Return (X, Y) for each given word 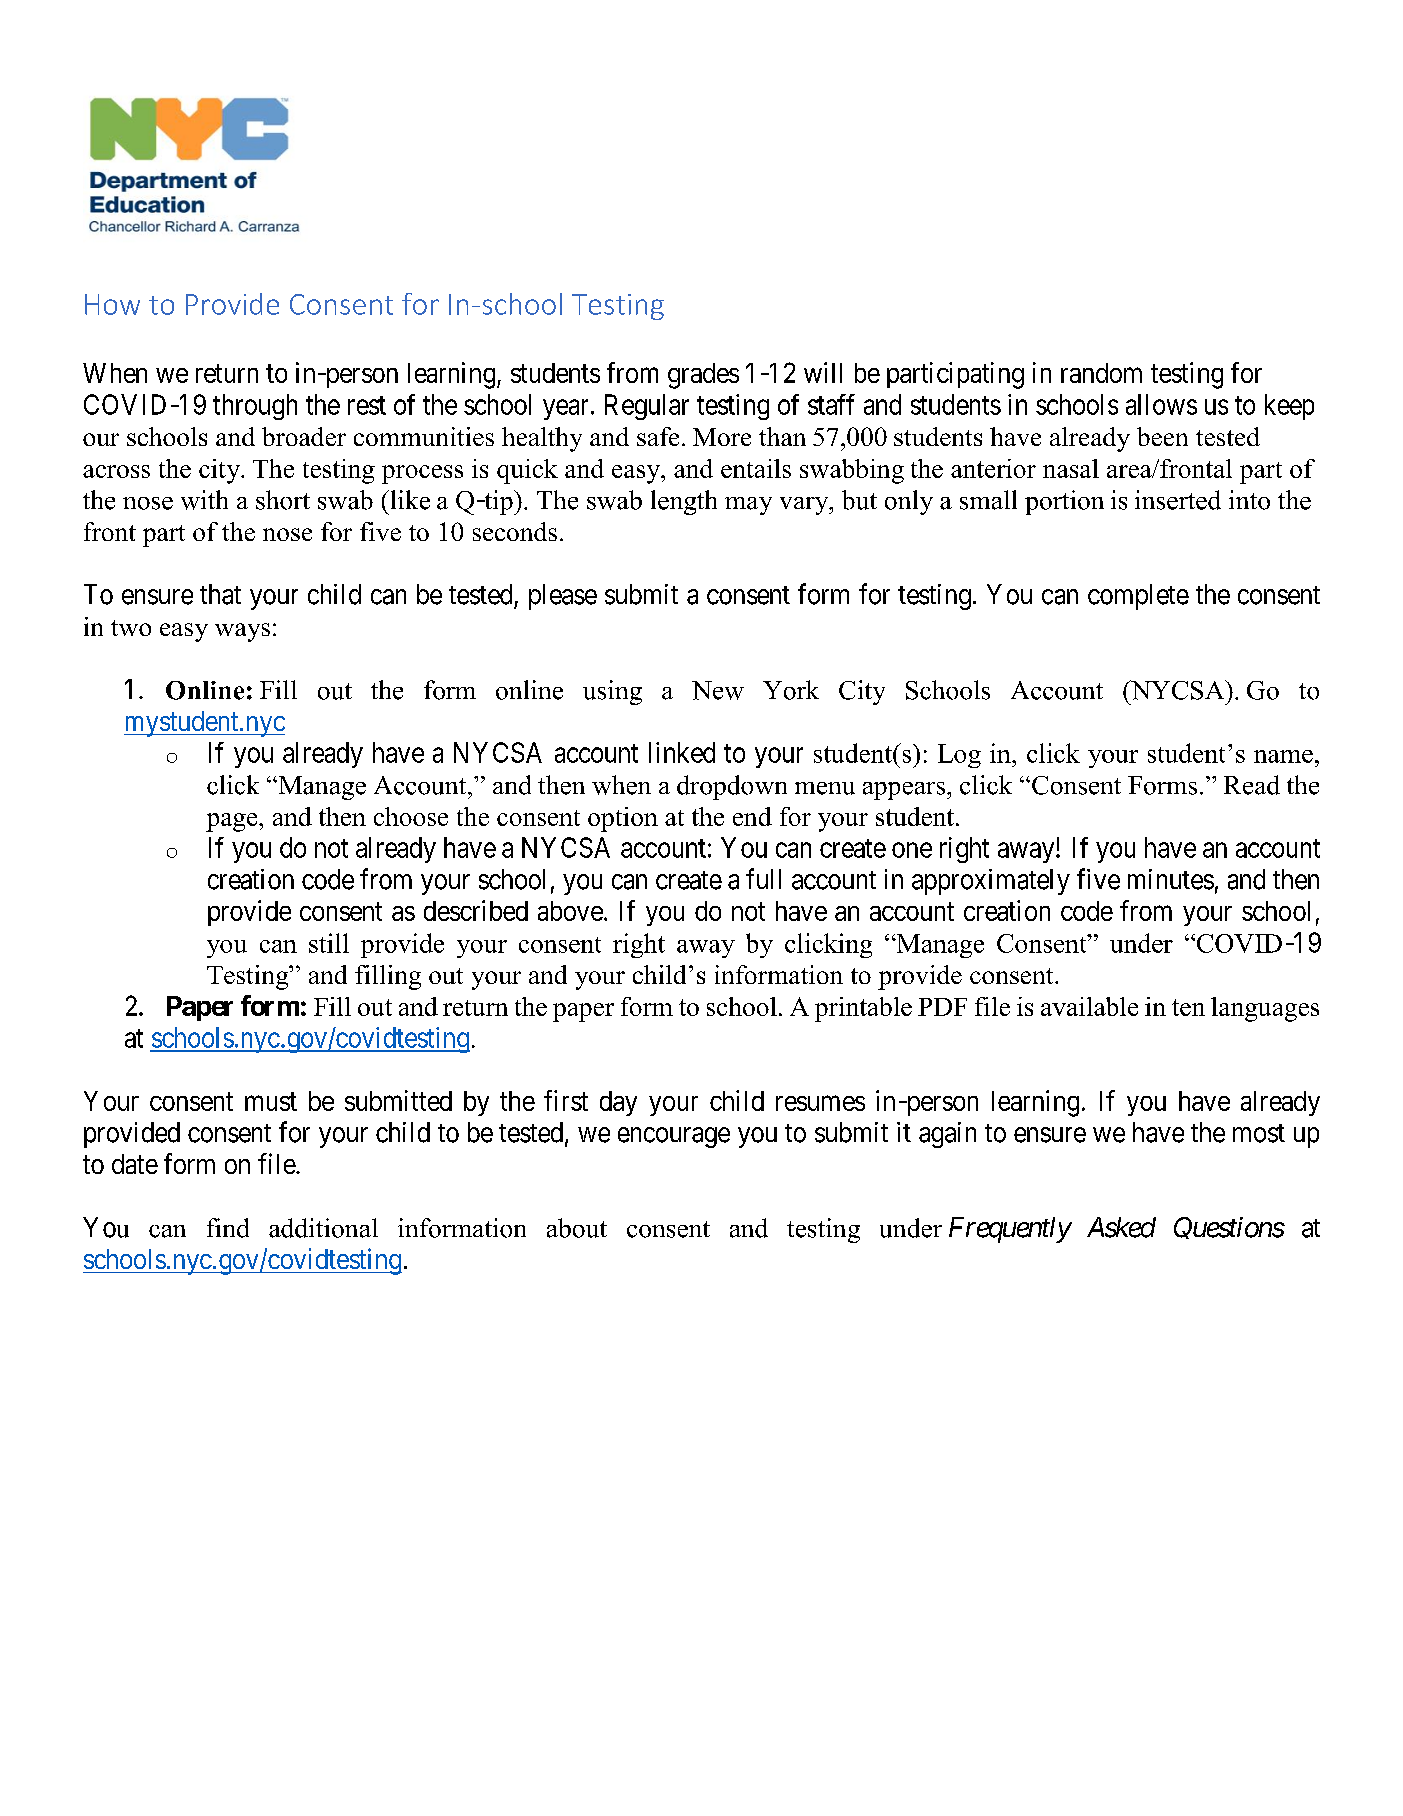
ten (1188, 1007)
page (233, 822)
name (1283, 756)
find (228, 1228)
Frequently (1010, 1230)
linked (682, 752)
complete (1138, 597)
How (112, 304)
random (1101, 373)
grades (703, 376)
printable (863, 1009)
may (748, 506)
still (329, 943)
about (577, 1228)
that (220, 594)
